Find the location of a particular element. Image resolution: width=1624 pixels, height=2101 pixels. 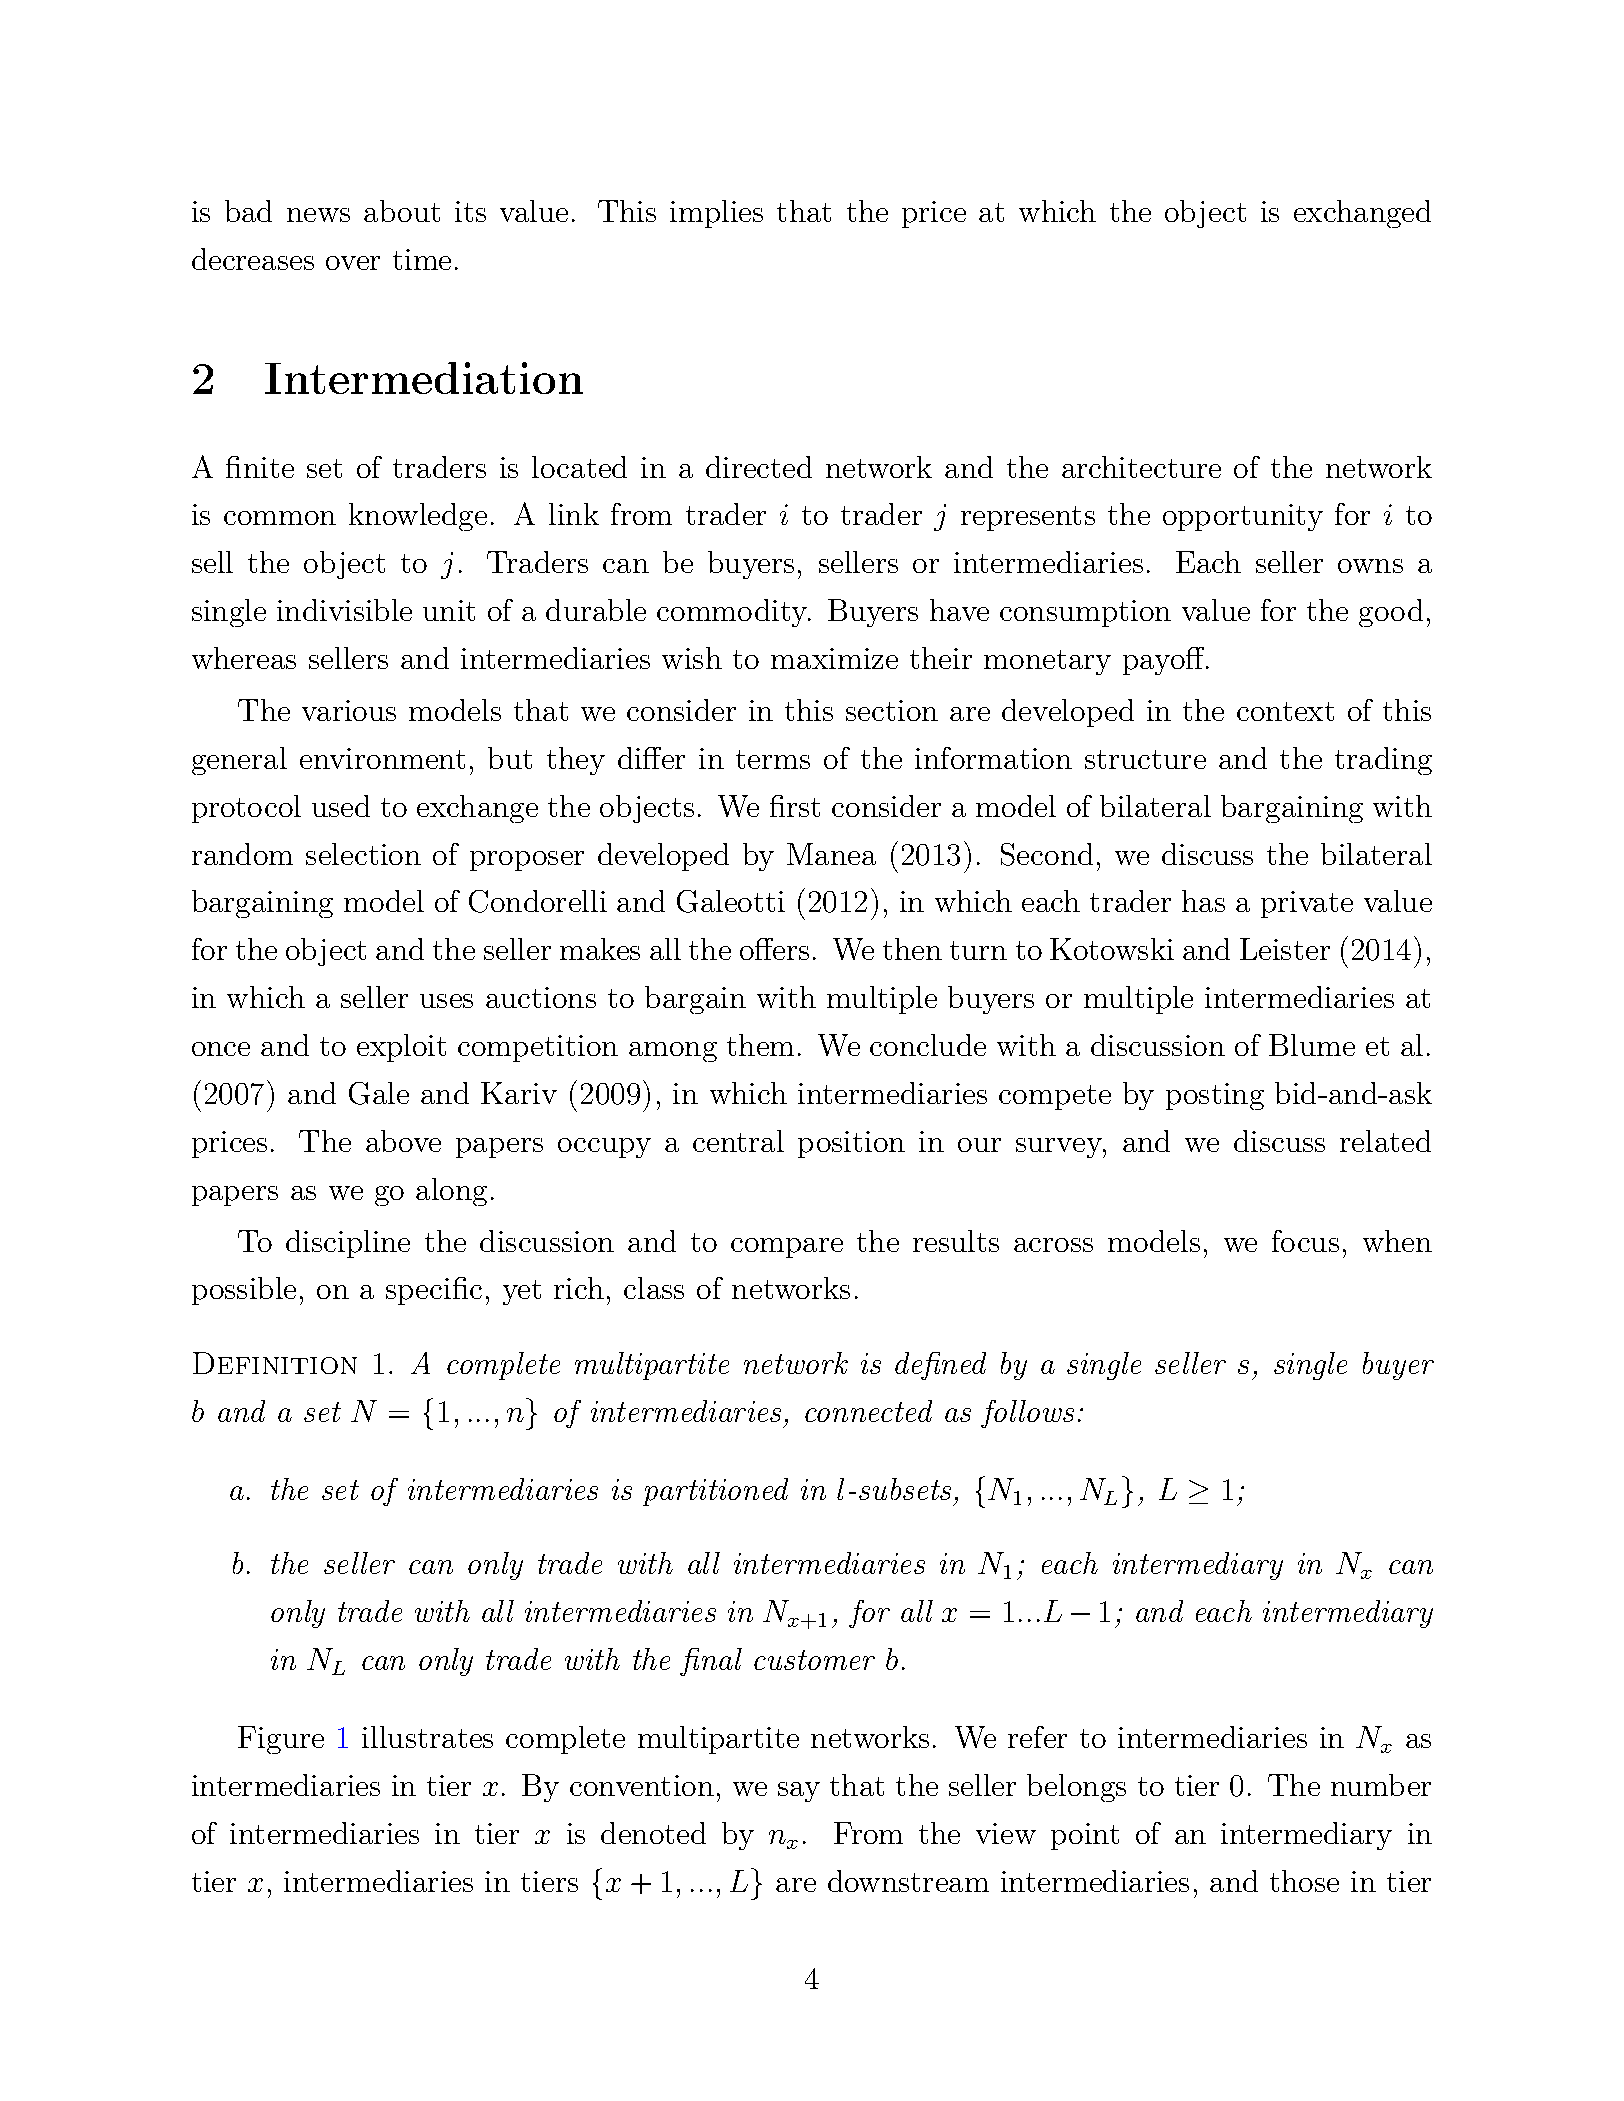

connected is located at coordinates (868, 1411).
